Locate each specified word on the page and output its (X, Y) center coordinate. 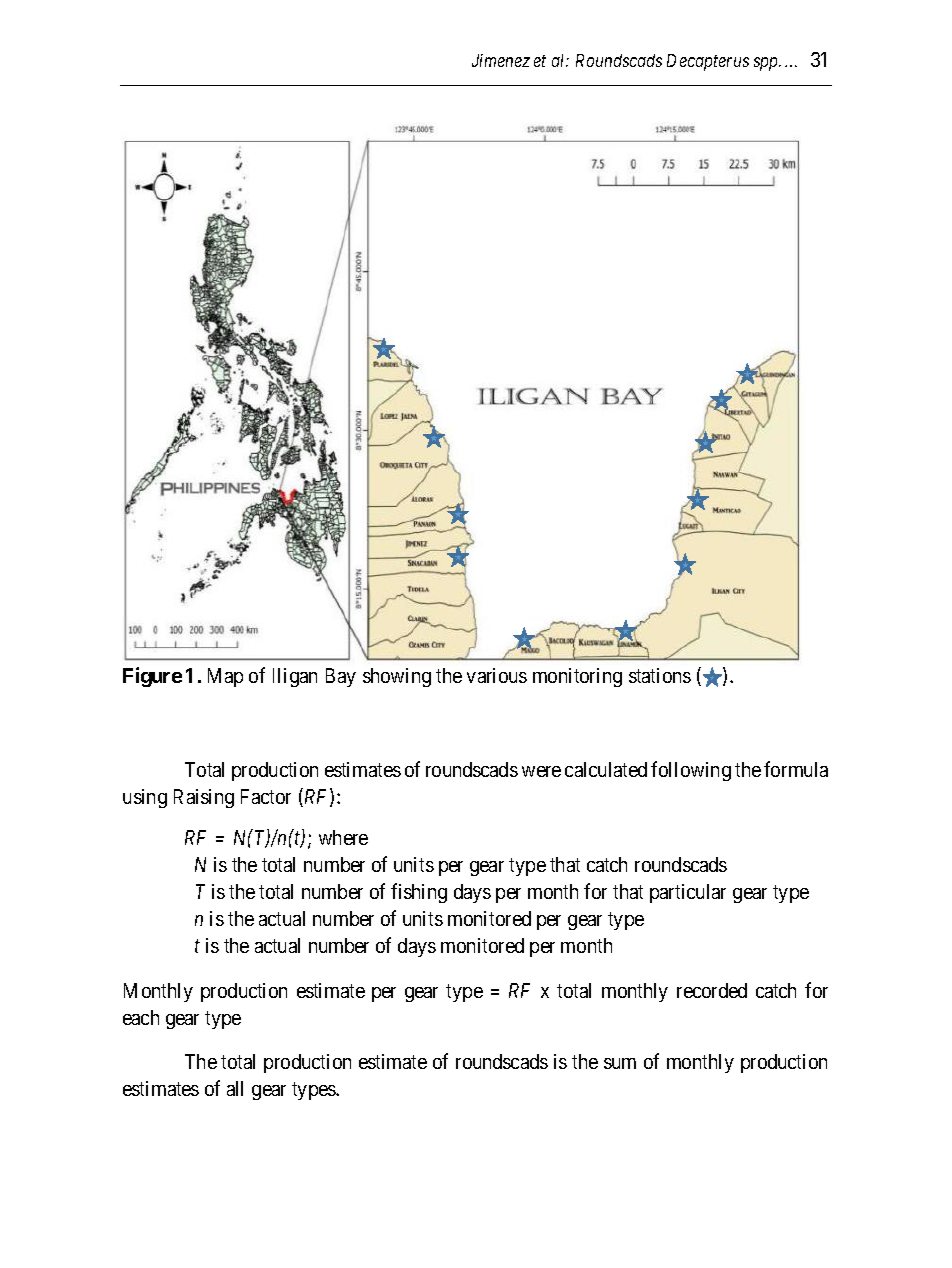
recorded (712, 990)
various (497, 675)
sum (620, 1063)
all (235, 1088)
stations (660, 675)
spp (767, 64)
